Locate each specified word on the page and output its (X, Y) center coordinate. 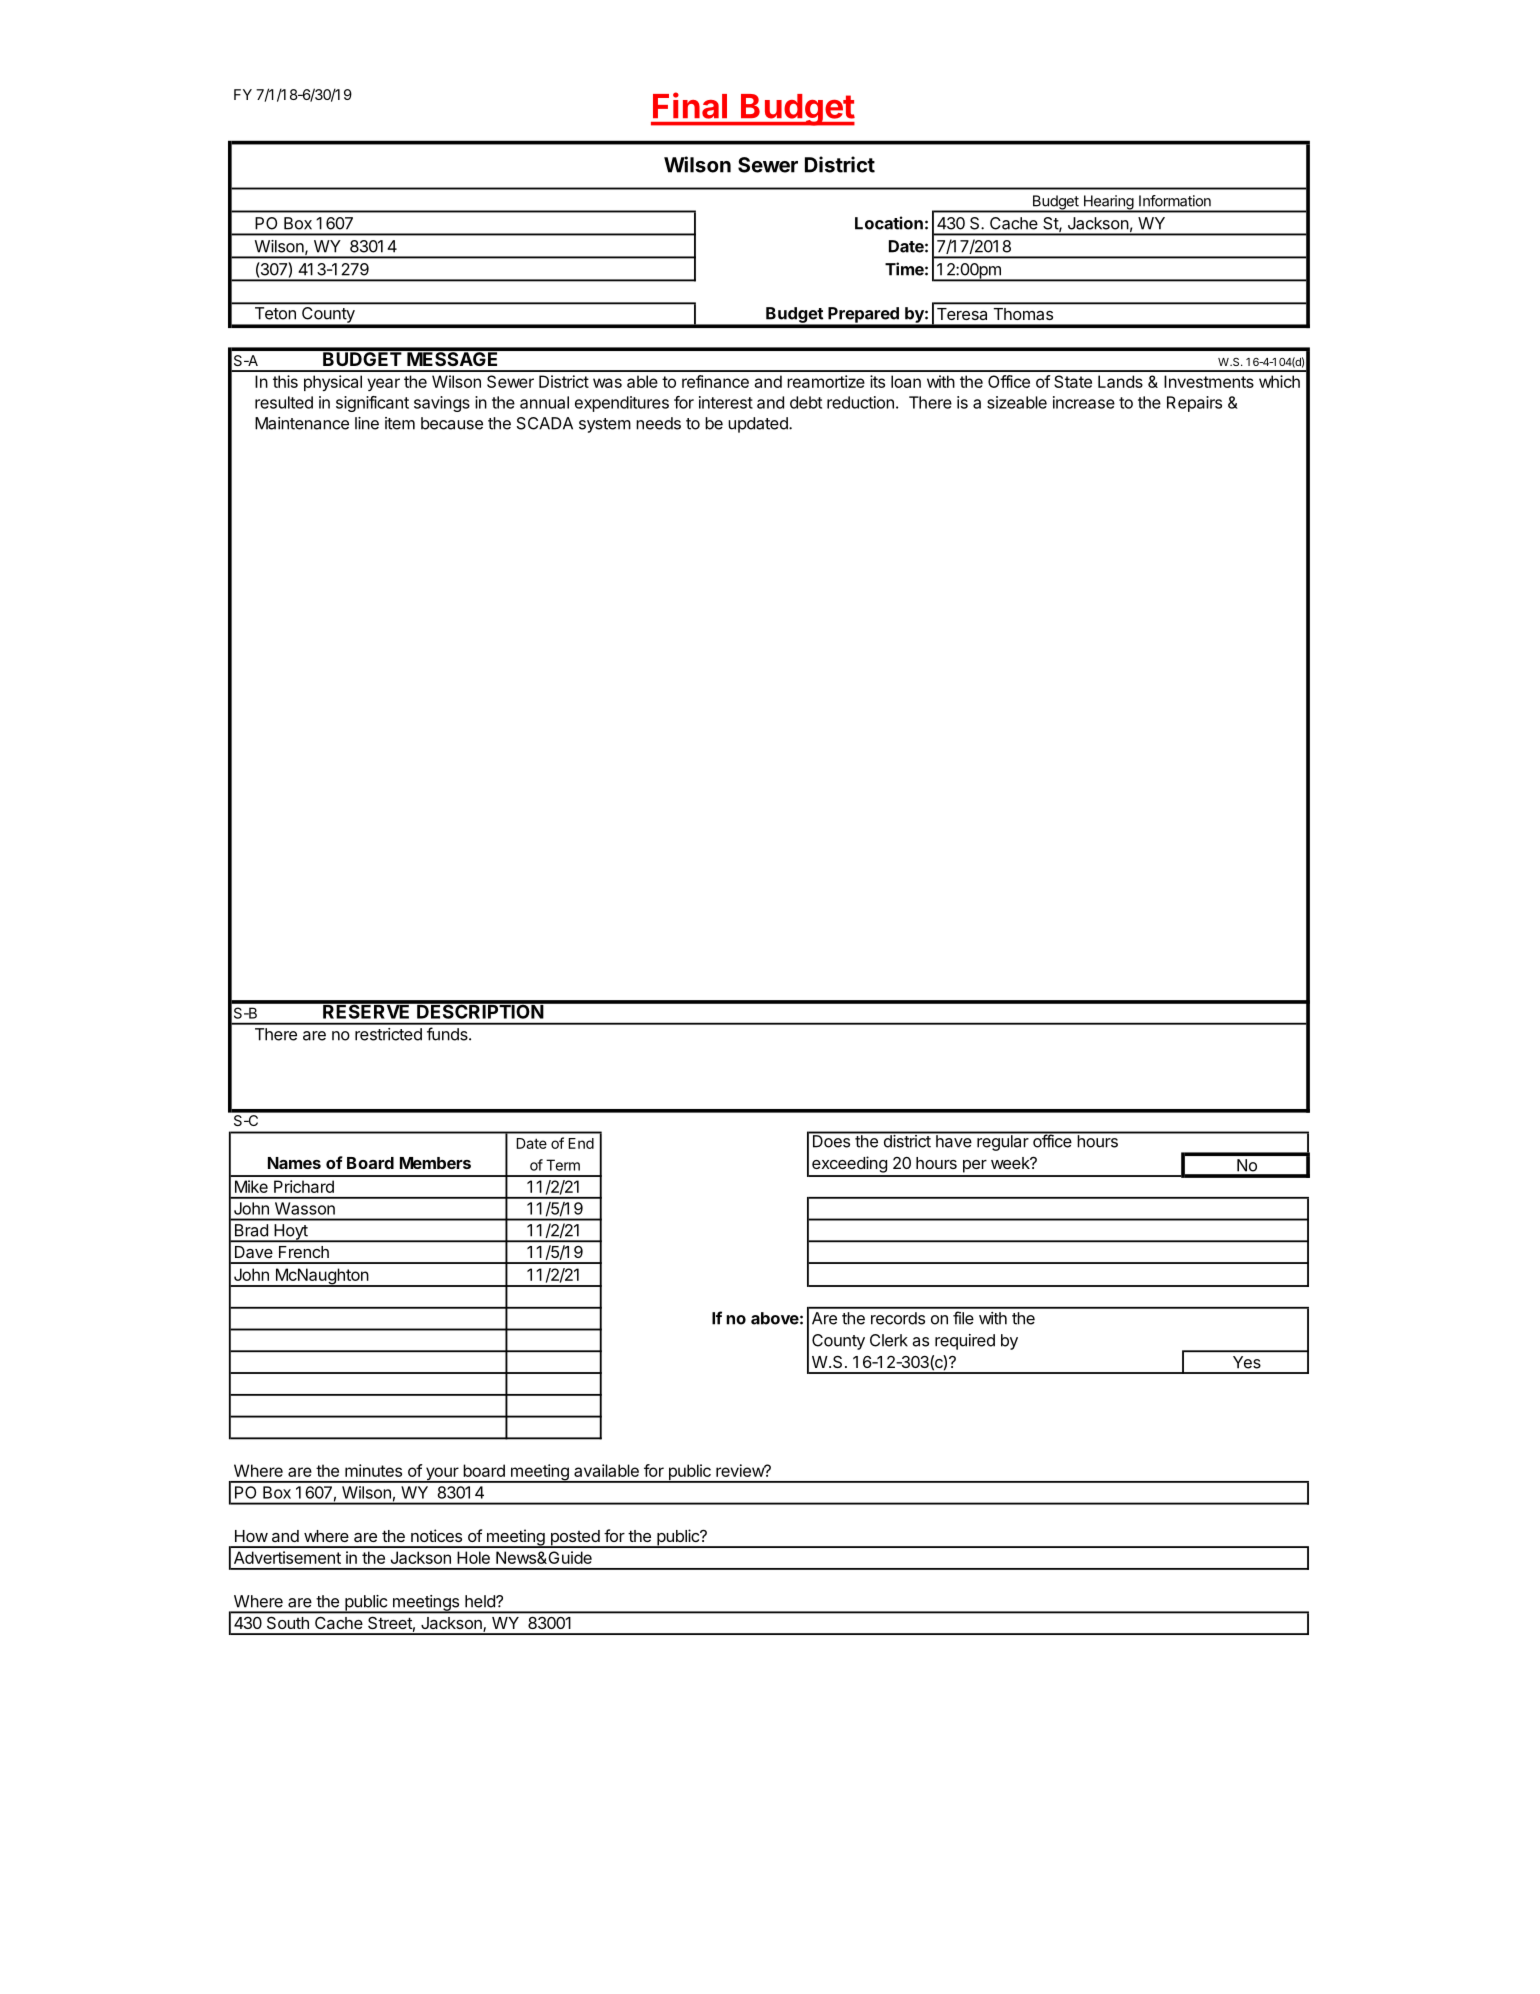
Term (563, 1165)
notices (436, 1535)
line (367, 423)
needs (658, 423)
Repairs (1194, 404)
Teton (275, 313)
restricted (388, 1034)
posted (574, 1539)
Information (1175, 201)
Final (690, 105)
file (963, 1318)
